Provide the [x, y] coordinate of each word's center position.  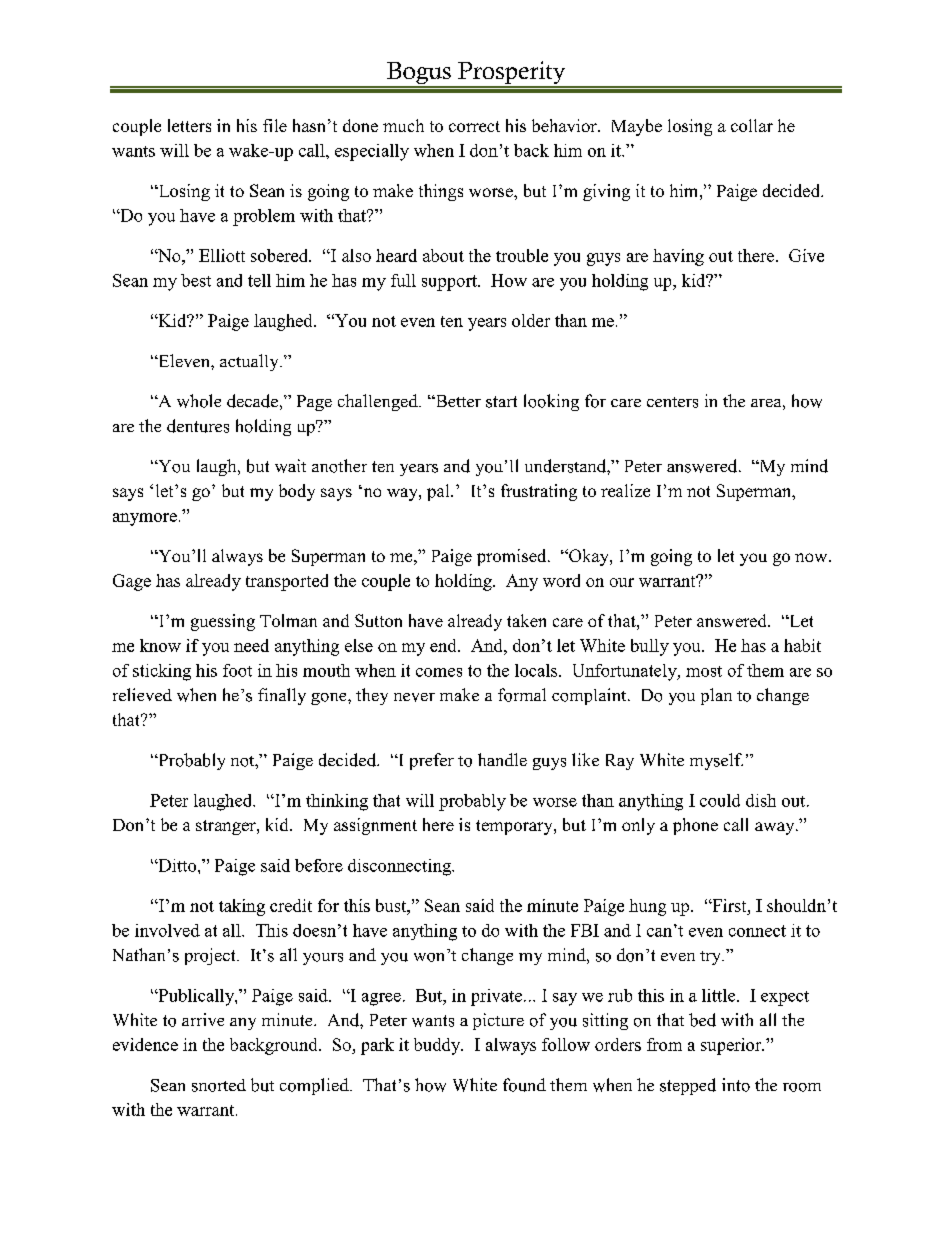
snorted [219, 1085]
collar [752, 125]
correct [474, 126]
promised [513, 557]
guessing [223, 622]
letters [189, 125]
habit [802, 645]
